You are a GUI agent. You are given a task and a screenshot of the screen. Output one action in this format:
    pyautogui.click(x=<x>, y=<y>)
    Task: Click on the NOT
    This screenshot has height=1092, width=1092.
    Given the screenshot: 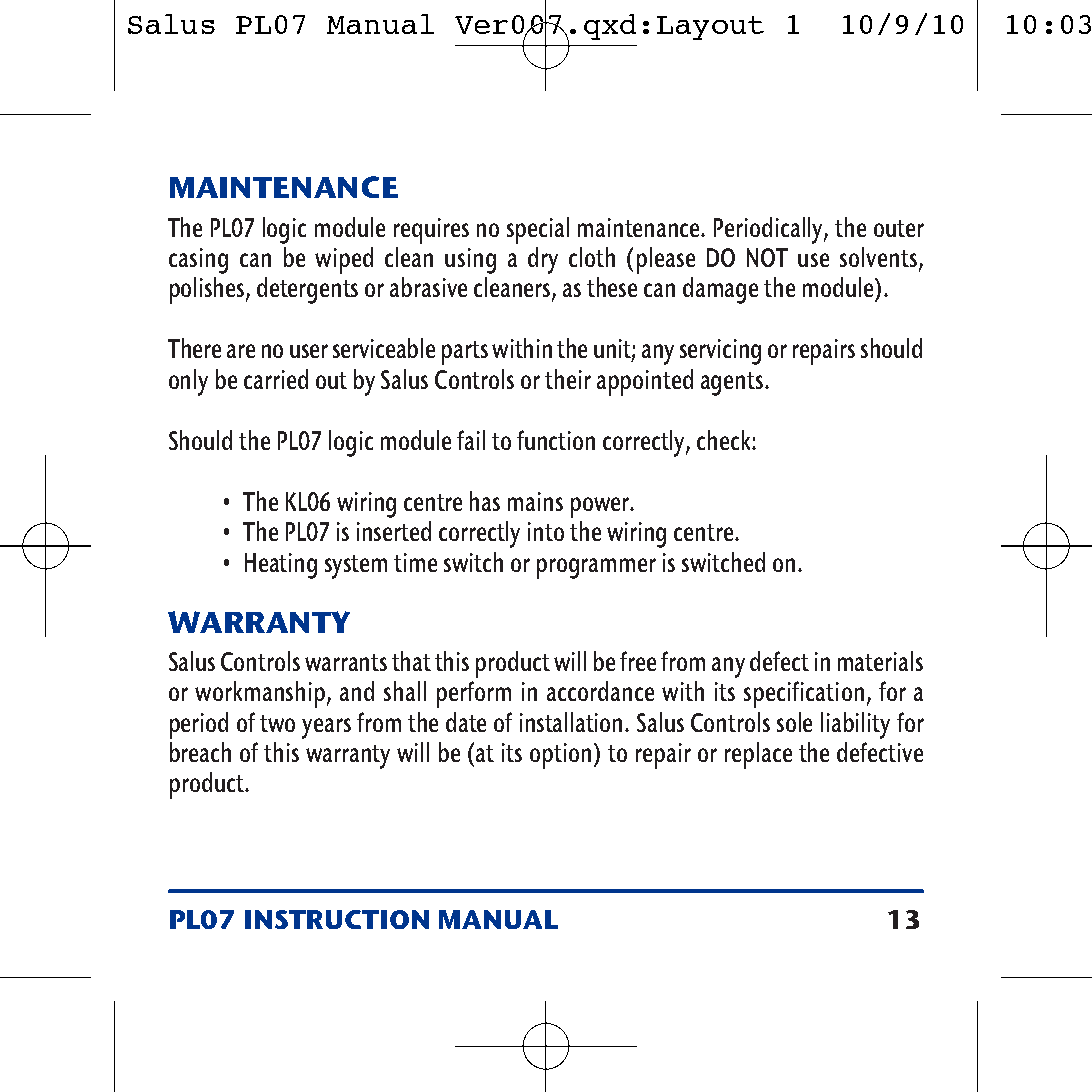 What is the action you would take?
    pyautogui.click(x=767, y=257)
